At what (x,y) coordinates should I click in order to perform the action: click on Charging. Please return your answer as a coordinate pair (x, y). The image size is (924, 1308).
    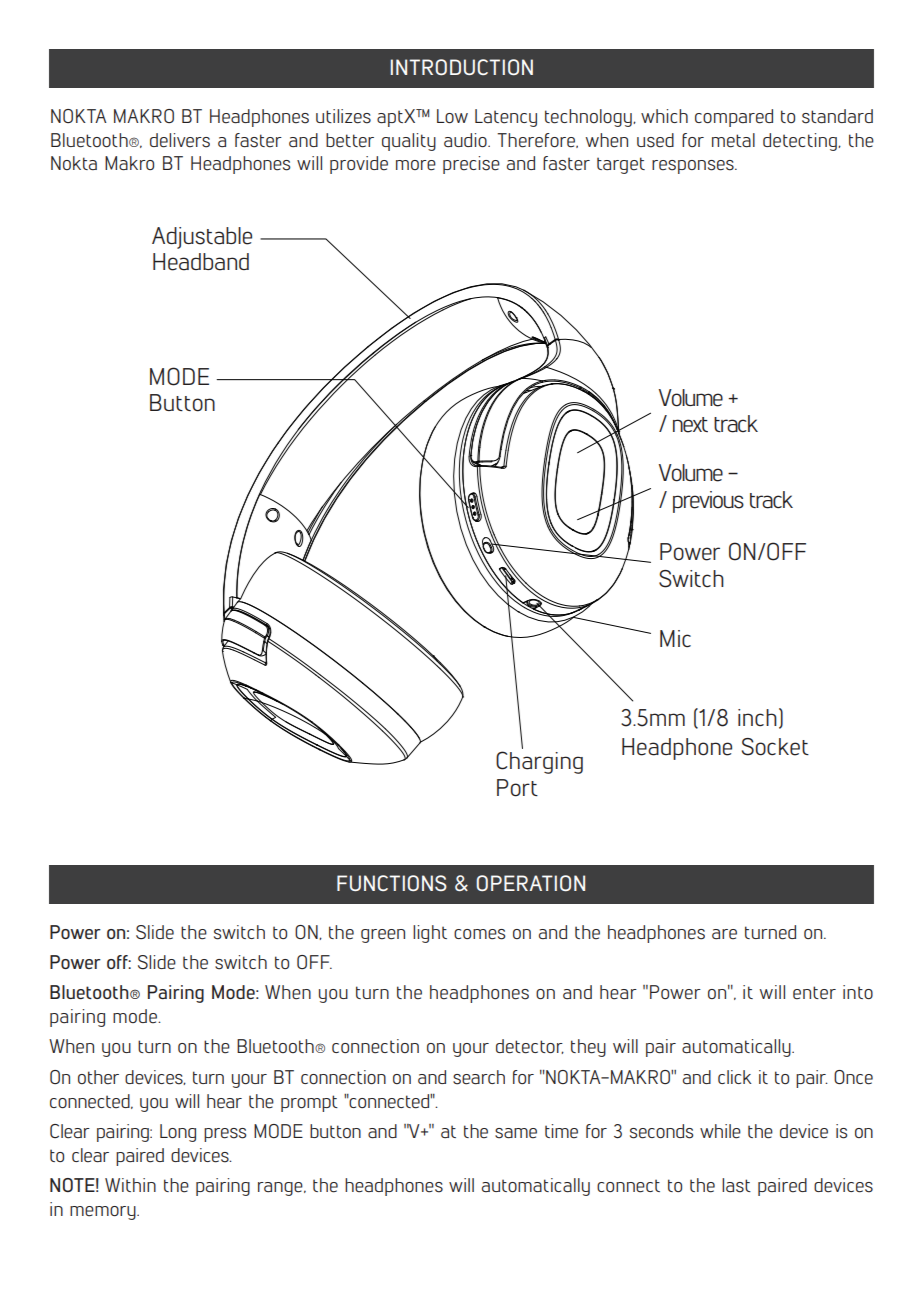
    Looking at the image, I should click on (539, 762).
